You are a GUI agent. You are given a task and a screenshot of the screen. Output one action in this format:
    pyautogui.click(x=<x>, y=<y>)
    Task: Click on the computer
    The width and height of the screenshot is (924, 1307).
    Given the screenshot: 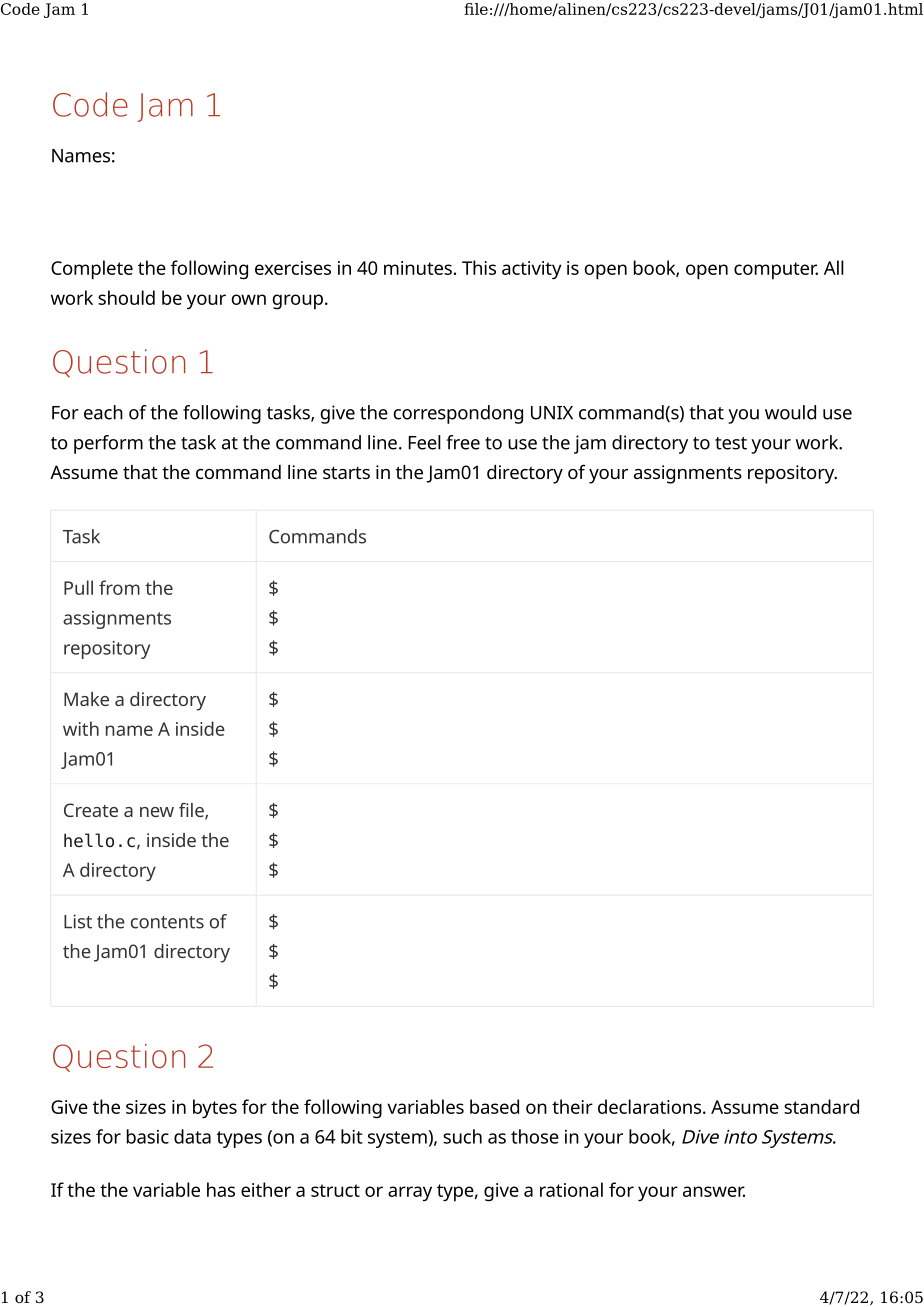 What is the action you would take?
    pyautogui.click(x=776, y=271)
